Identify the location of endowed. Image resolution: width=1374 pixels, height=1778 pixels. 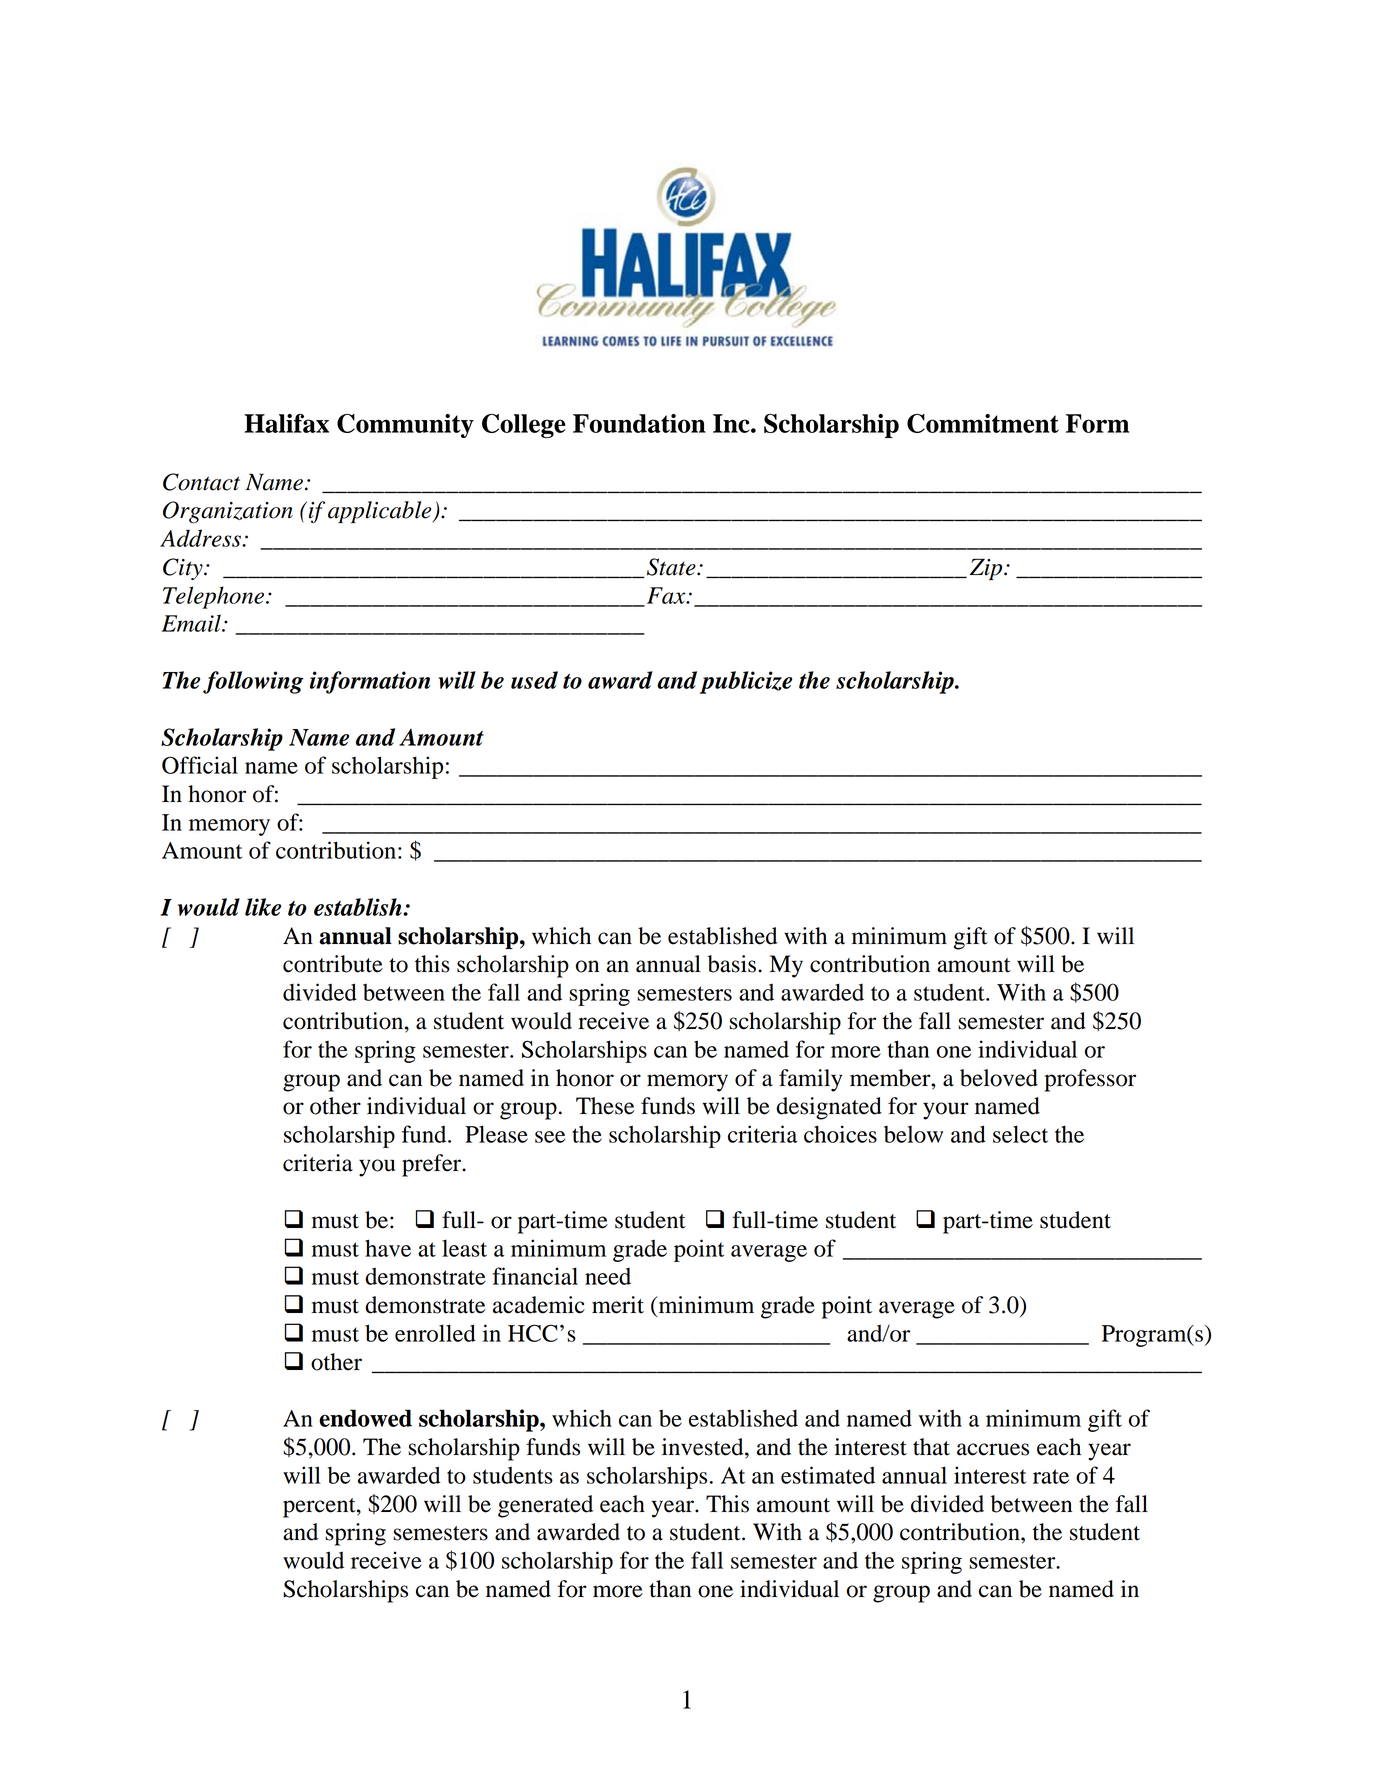
(365, 1418).
